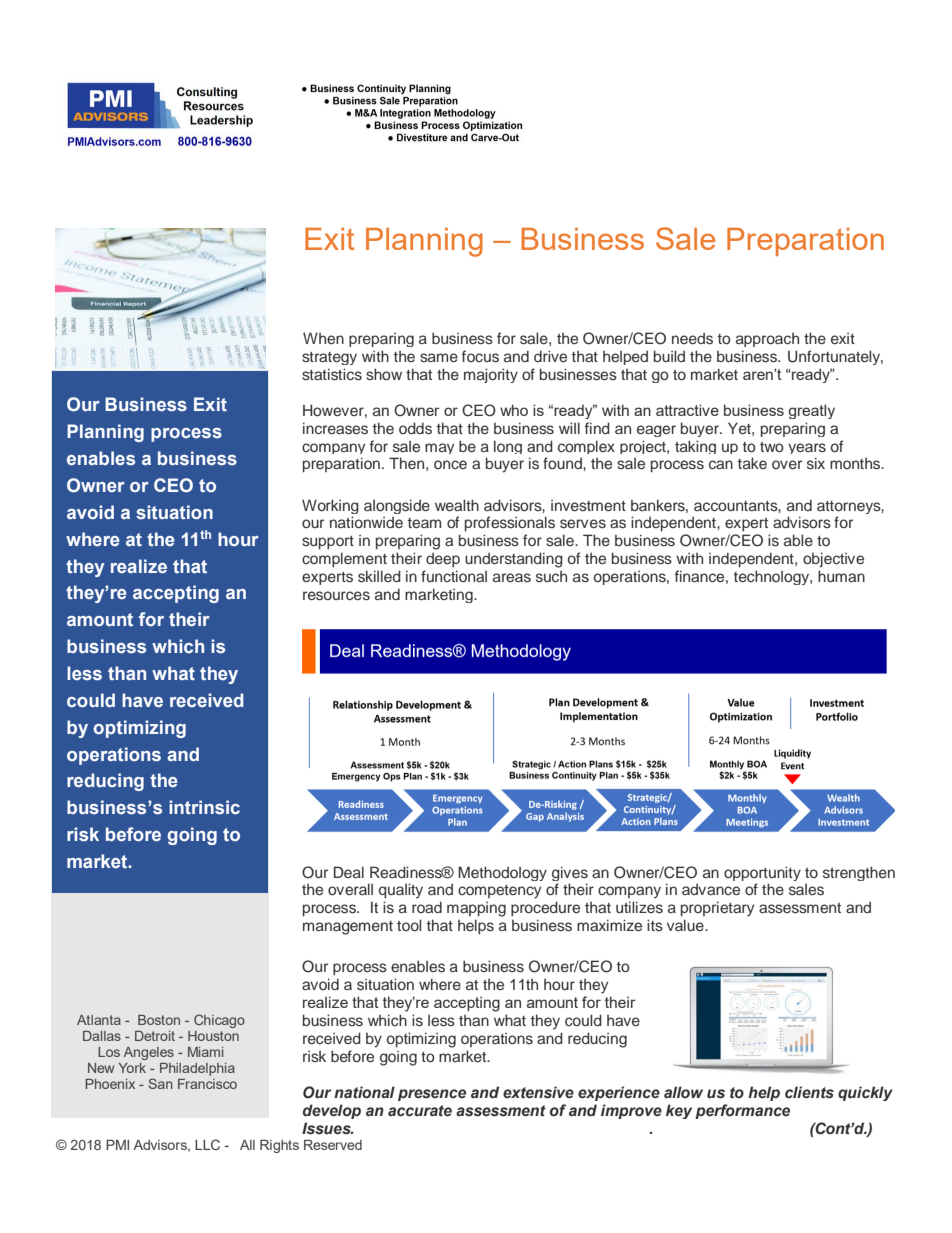 This image has height=1233, width=952. I want to click on accurate, so click(420, 1111).
